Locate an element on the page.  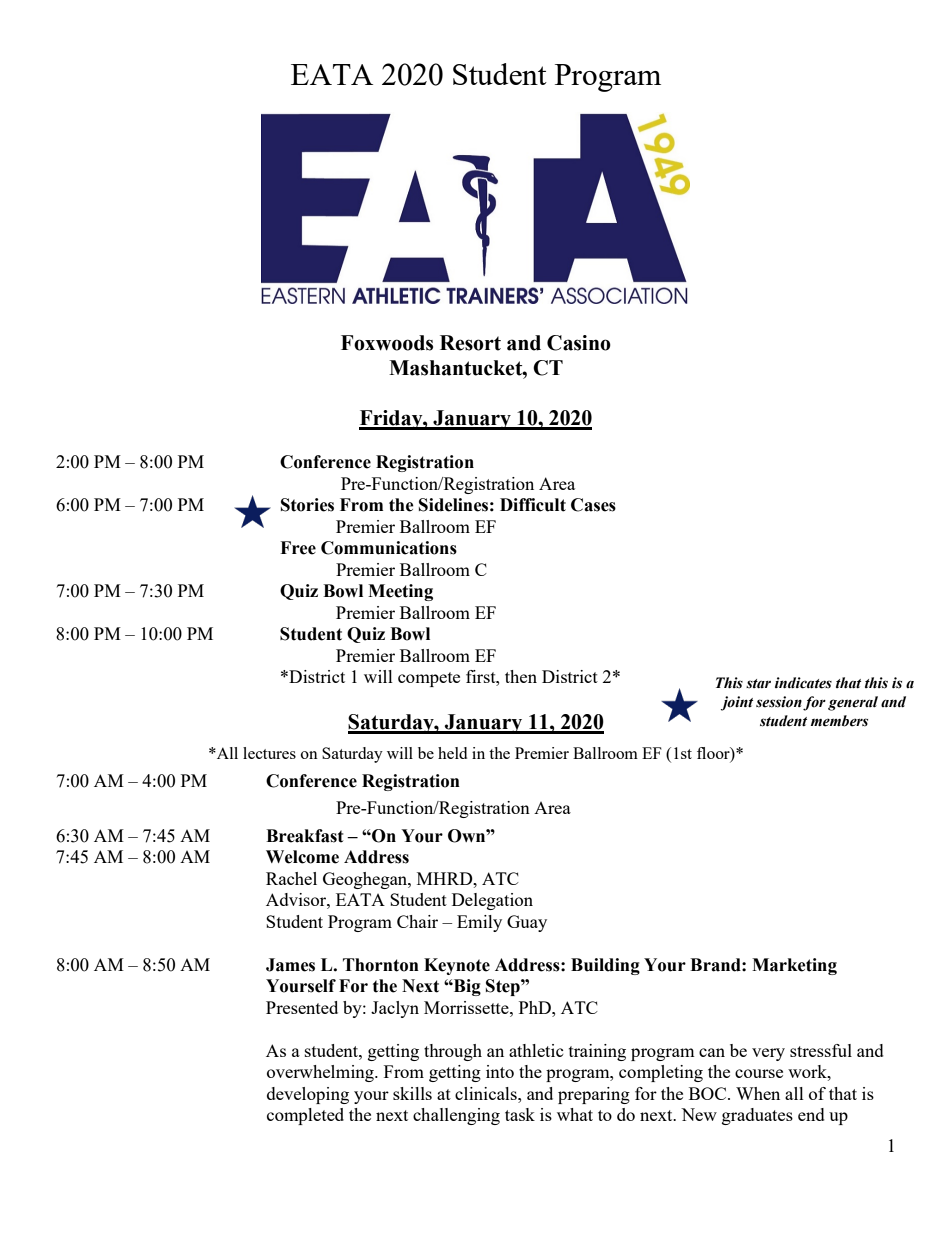
developing is located at coordinates (308, 1095).
